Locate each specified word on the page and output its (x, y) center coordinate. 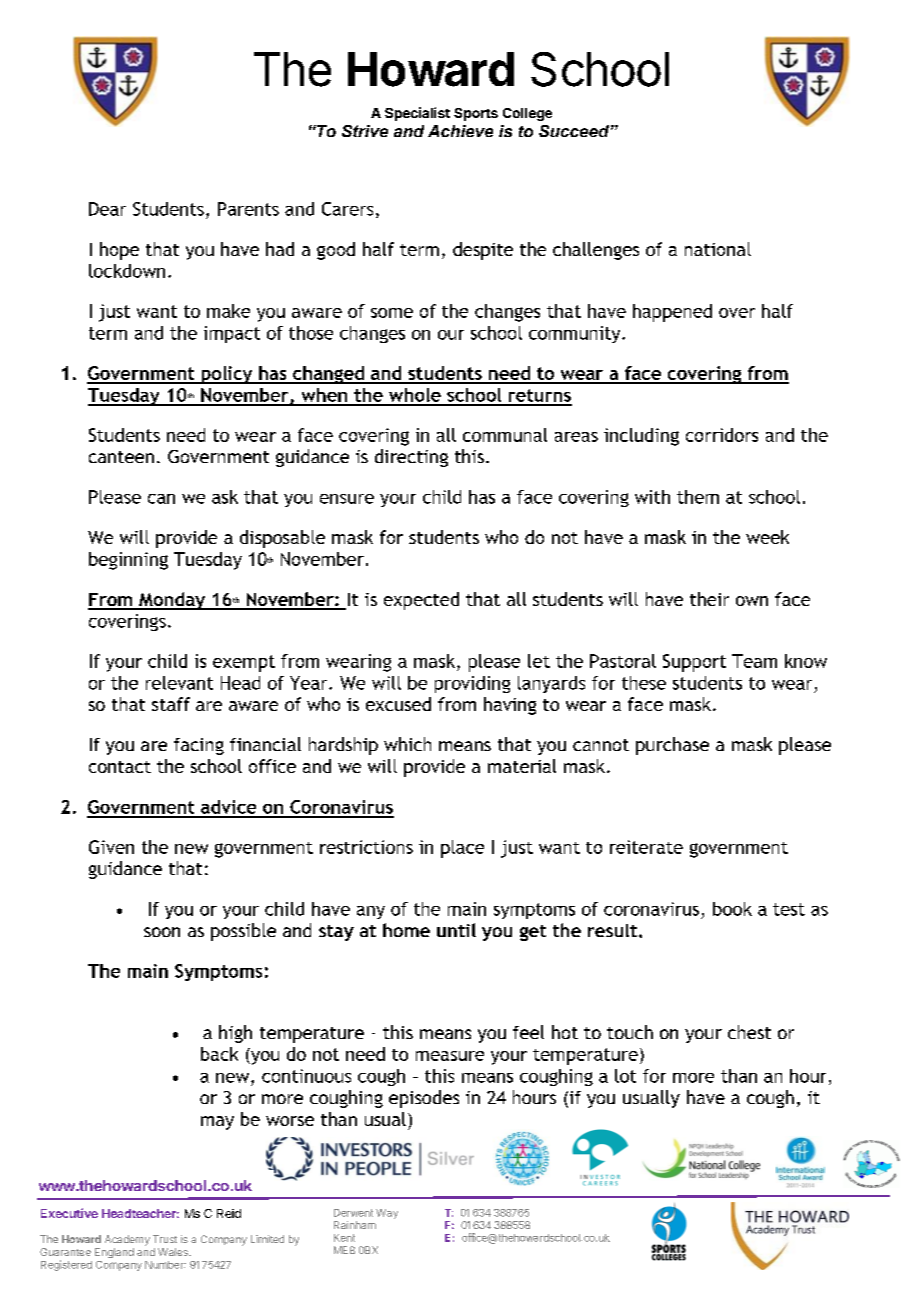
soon (162, 932)
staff (171, 704)
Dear (107, 209)
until (456, 930)
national (718, 249)
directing (411, 458)
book (732, 909)
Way (387, 1214)
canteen (121, 457)
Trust (165, 1239)
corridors (722, 435)
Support (694, 663)
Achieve (460, 131)
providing (472, 684)
